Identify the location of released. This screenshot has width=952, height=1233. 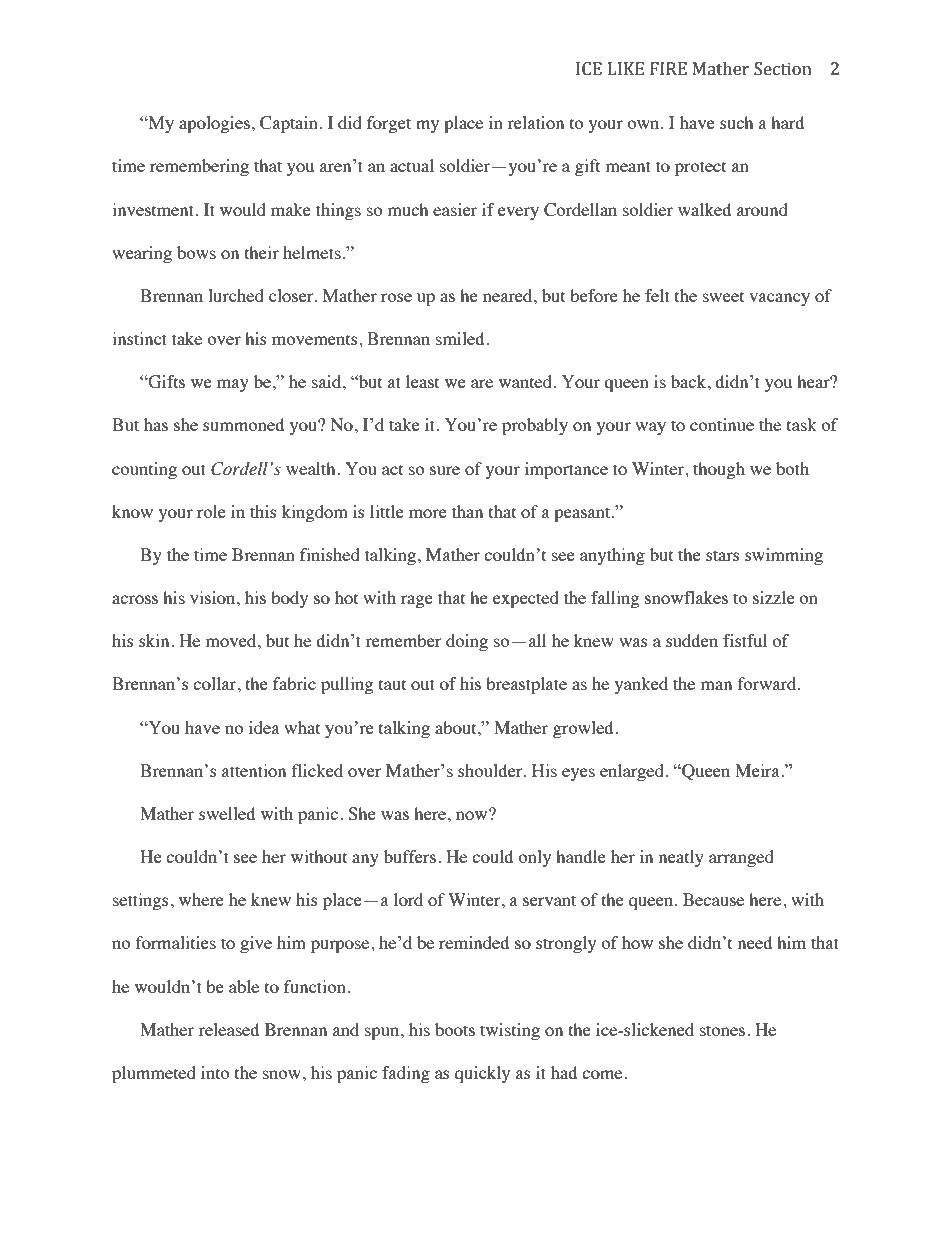
(229, 1029).
